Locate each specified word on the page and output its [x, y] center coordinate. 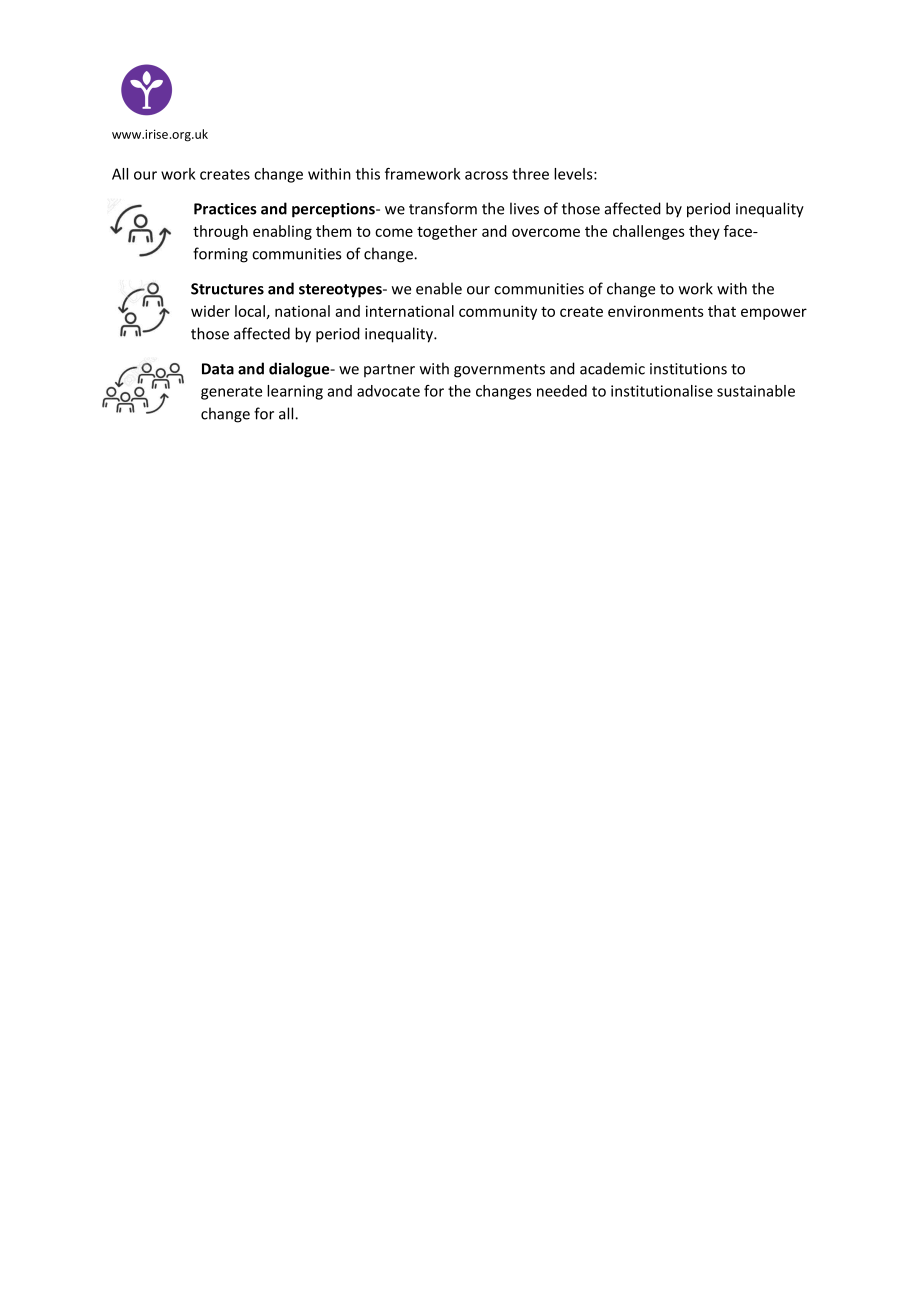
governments [499, 371]
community [498, 312]
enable [439, 288]
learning [295, 392]
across [486, 175]
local [250, 311]
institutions [688, 369]
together [447, 232]
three [530, 174]
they [704, 232]
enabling [282, 232]
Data [218, 369]
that [722, 311]
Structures [227, 289]
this [368, 174]
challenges [649, 232]
